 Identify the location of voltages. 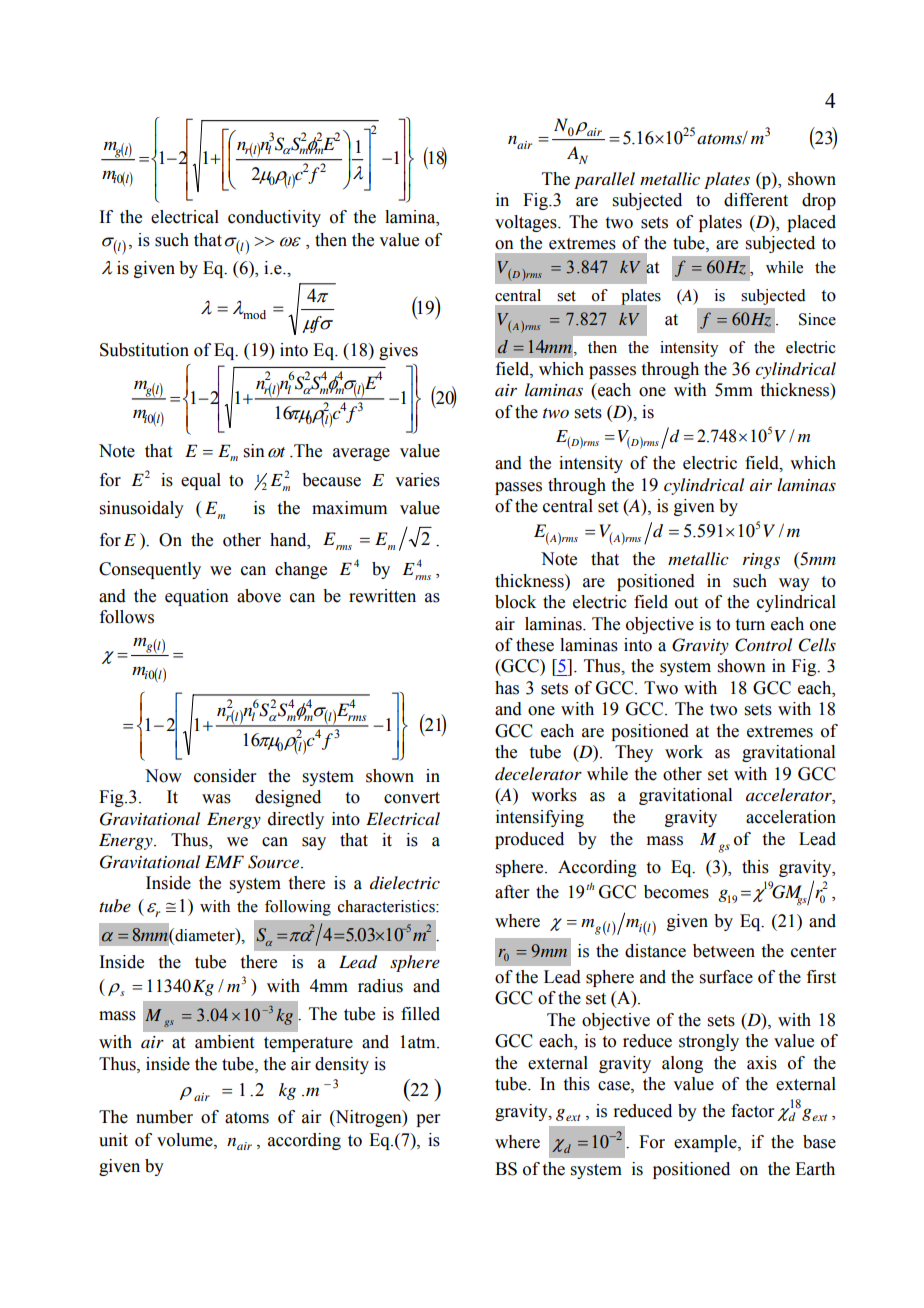
(527, 223).
